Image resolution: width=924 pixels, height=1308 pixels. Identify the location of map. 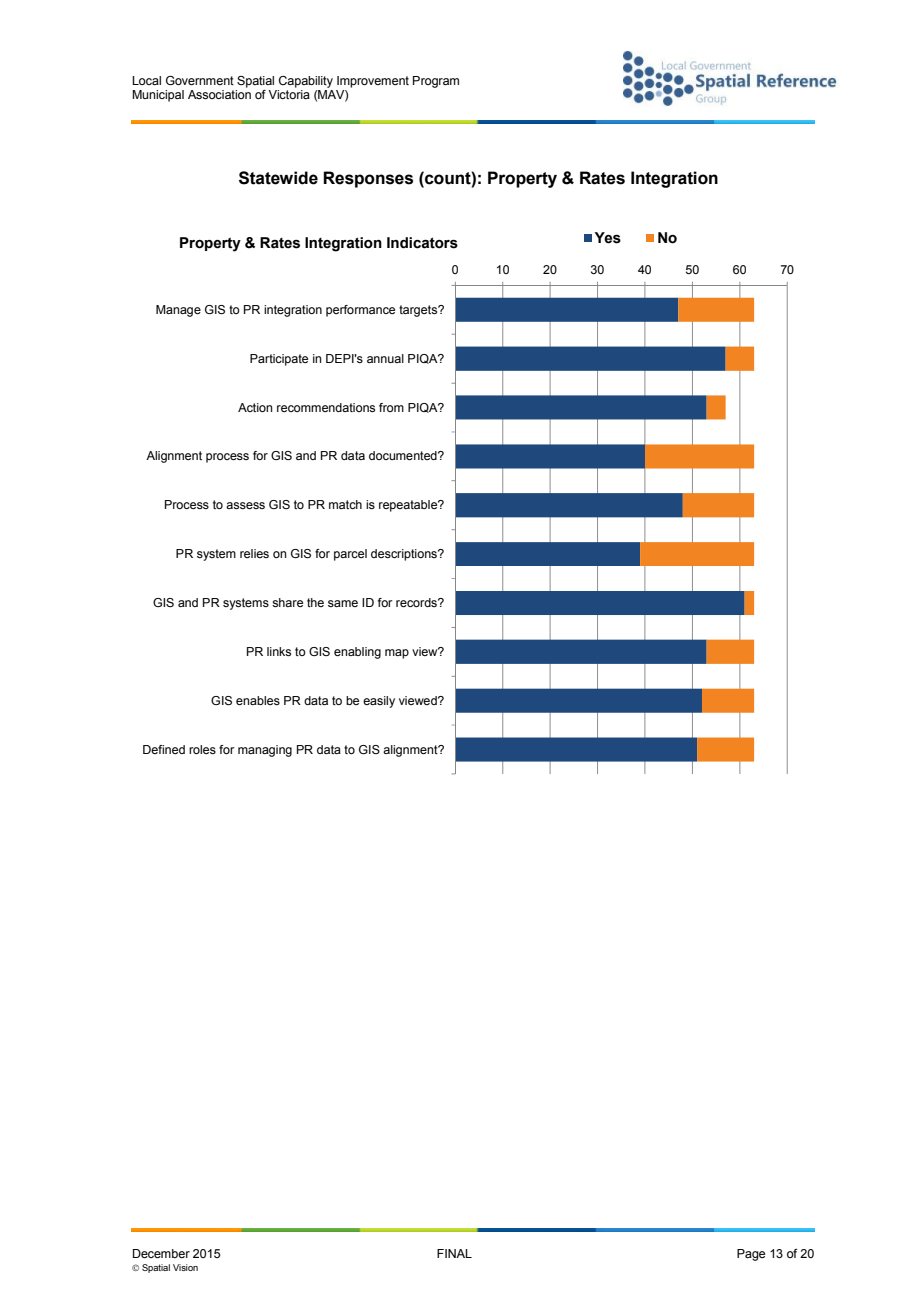
(397, 654).
